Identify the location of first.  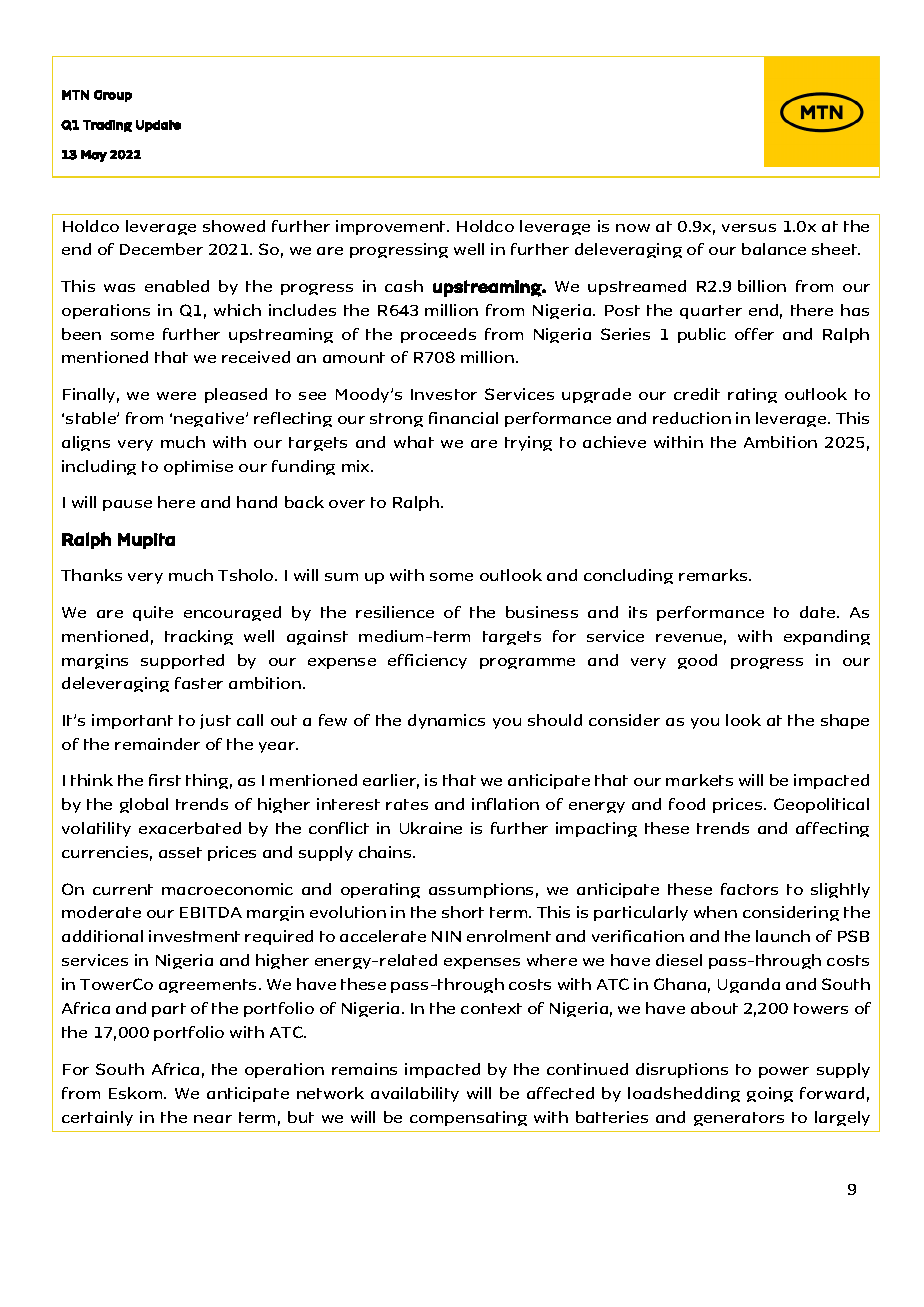
(165, 780).
